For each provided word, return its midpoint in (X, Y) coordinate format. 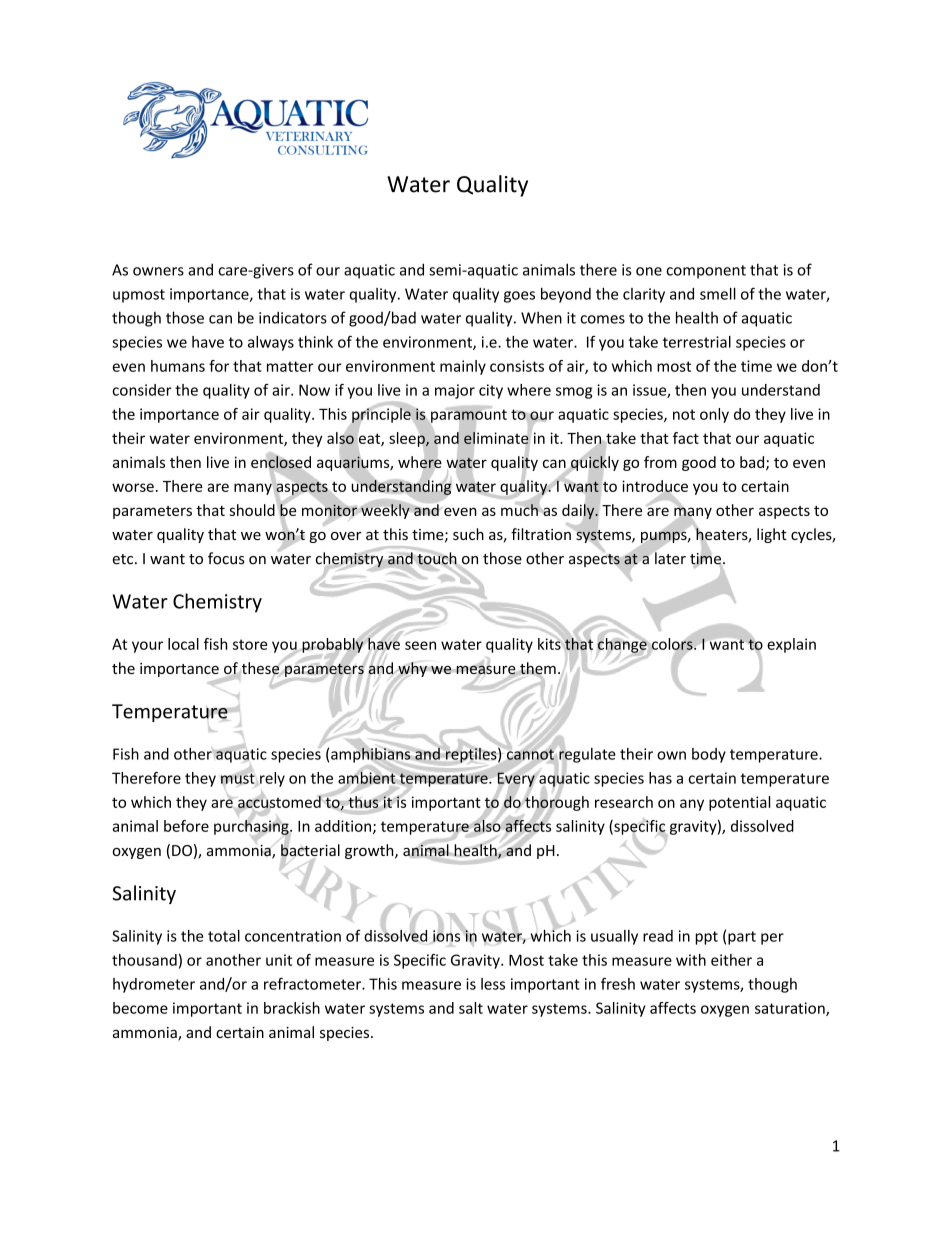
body (709, 755)
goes (519, 297)
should (252, 510)
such (468, 534)
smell (718, 294)
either (731, 960)
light (772, 535)
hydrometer (154, 985)
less (493, 984)
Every (516, 779)
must (239, 778)
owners (158, 271)
